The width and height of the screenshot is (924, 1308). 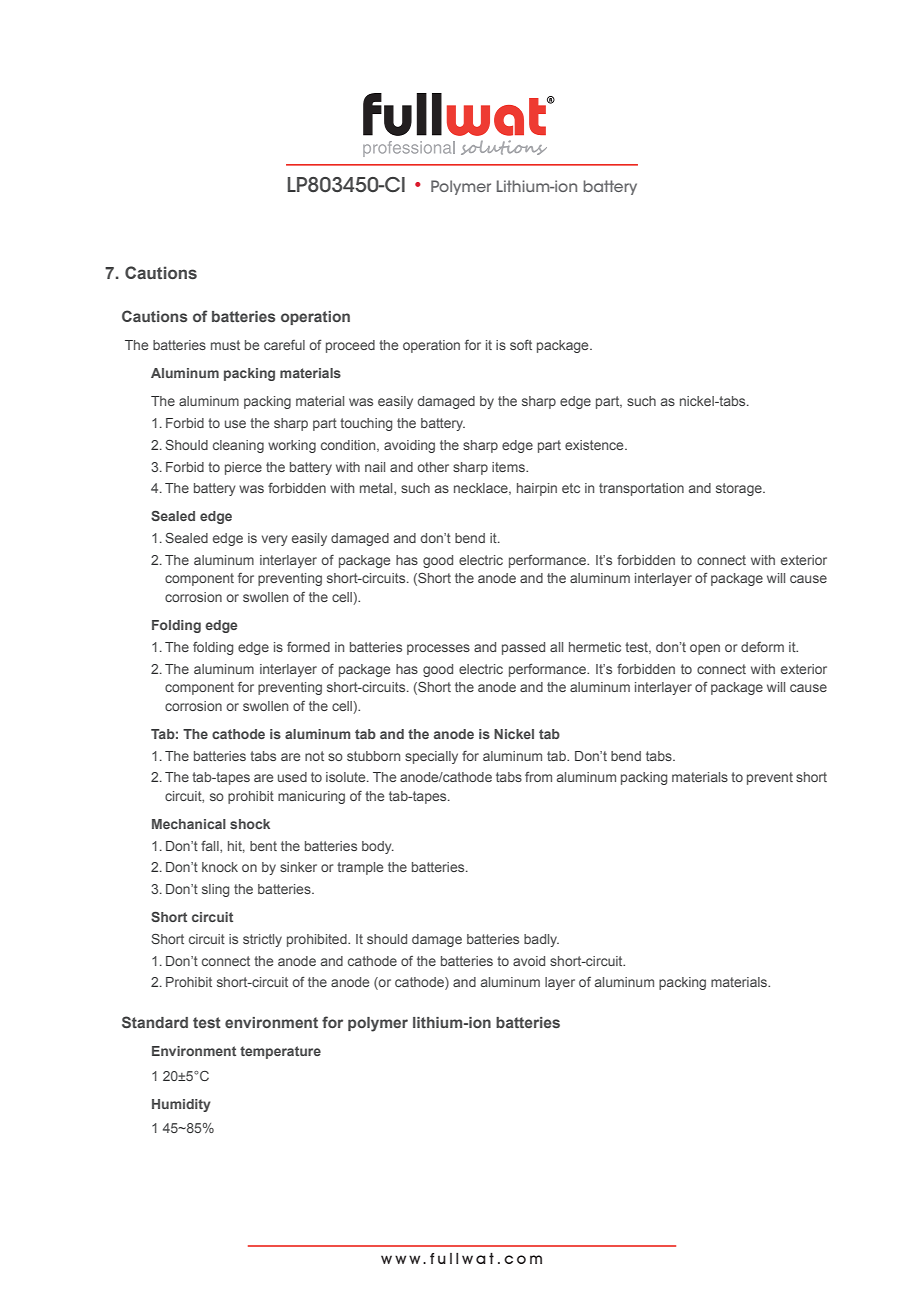 What do you see at coordinates (705, 649) in the screenshot?
I see `open` at bounding box center [705, 649].
